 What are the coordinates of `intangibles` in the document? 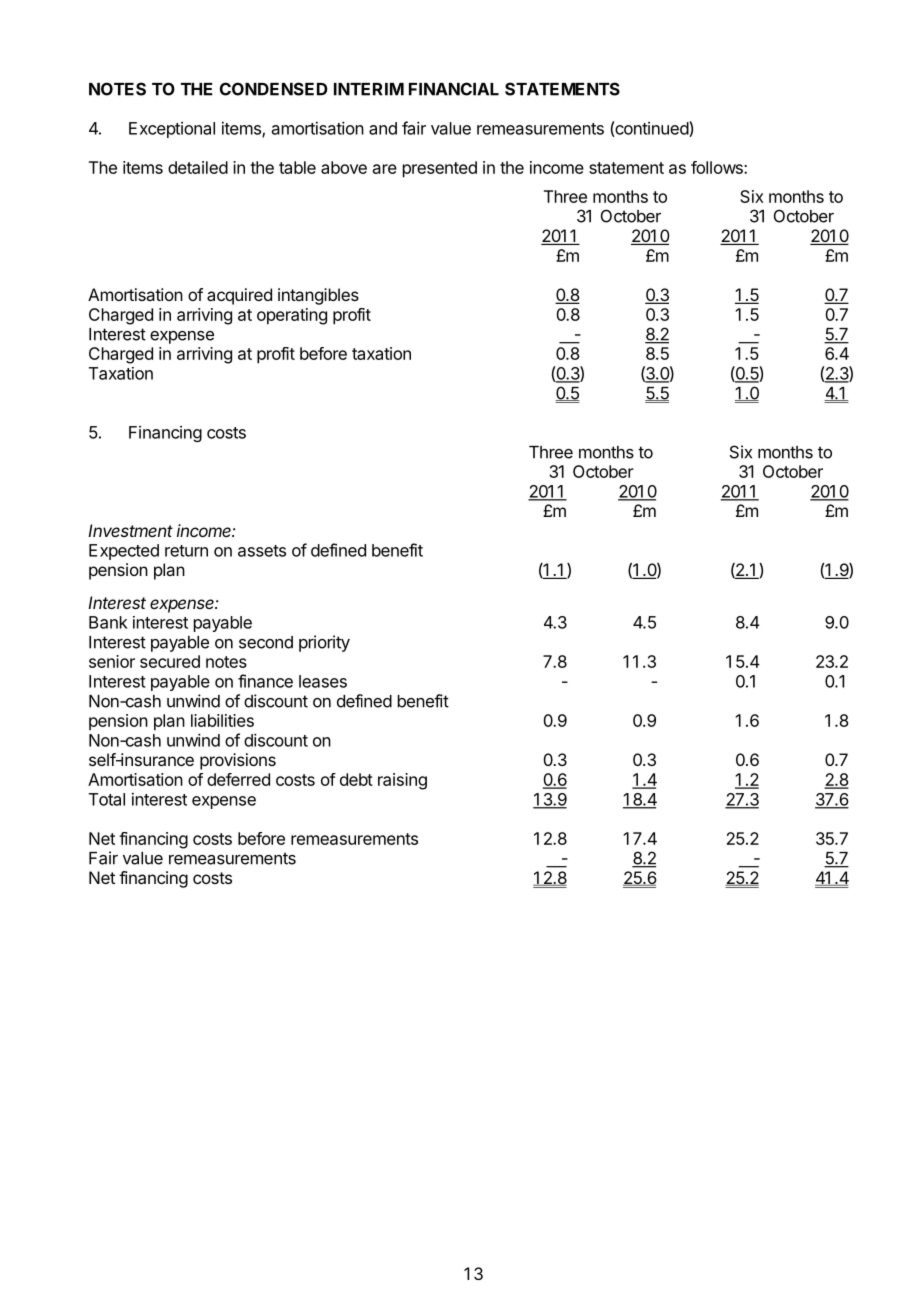 It's located at (318, 296).
